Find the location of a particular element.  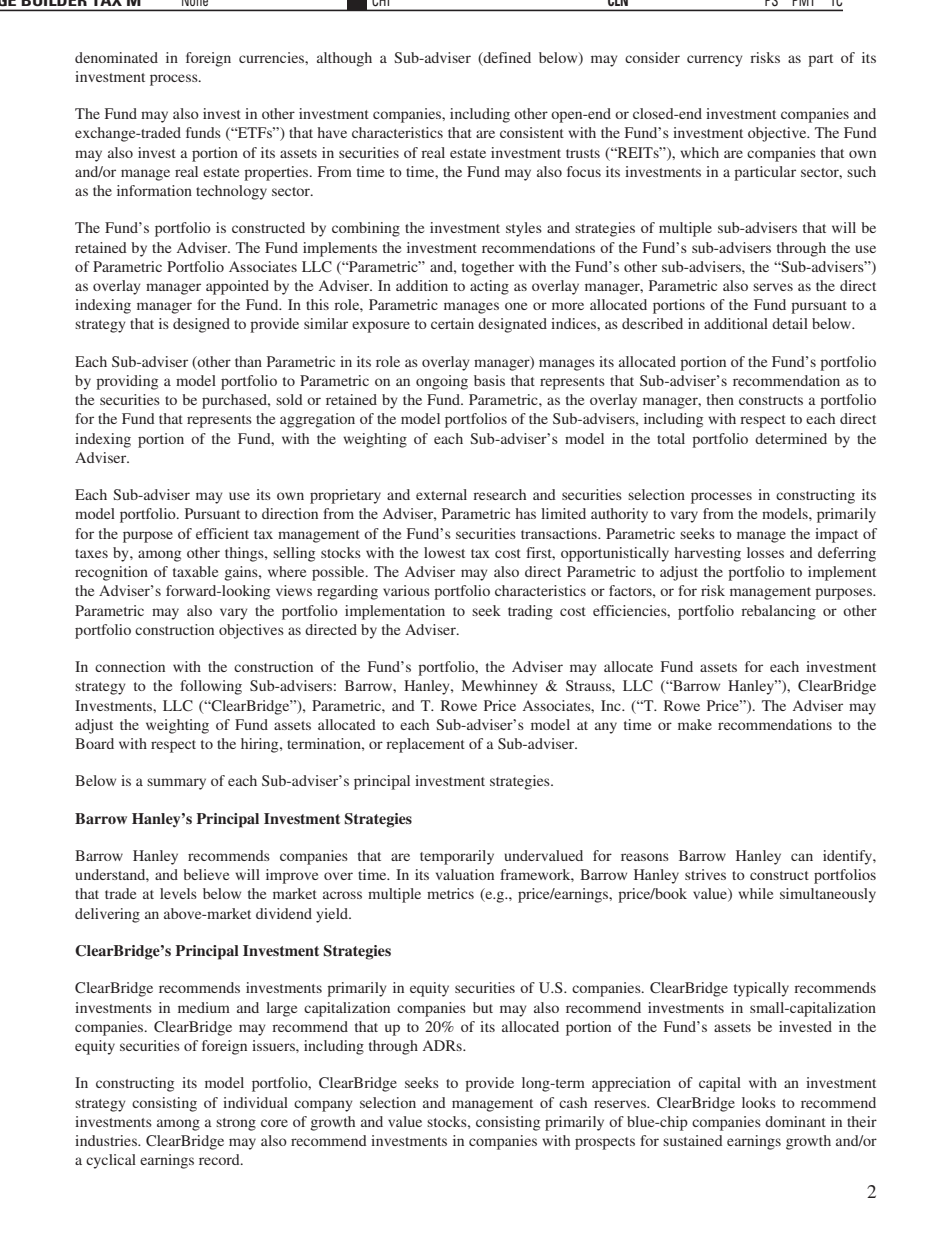

denominated is located at coordinates (116, 57).
